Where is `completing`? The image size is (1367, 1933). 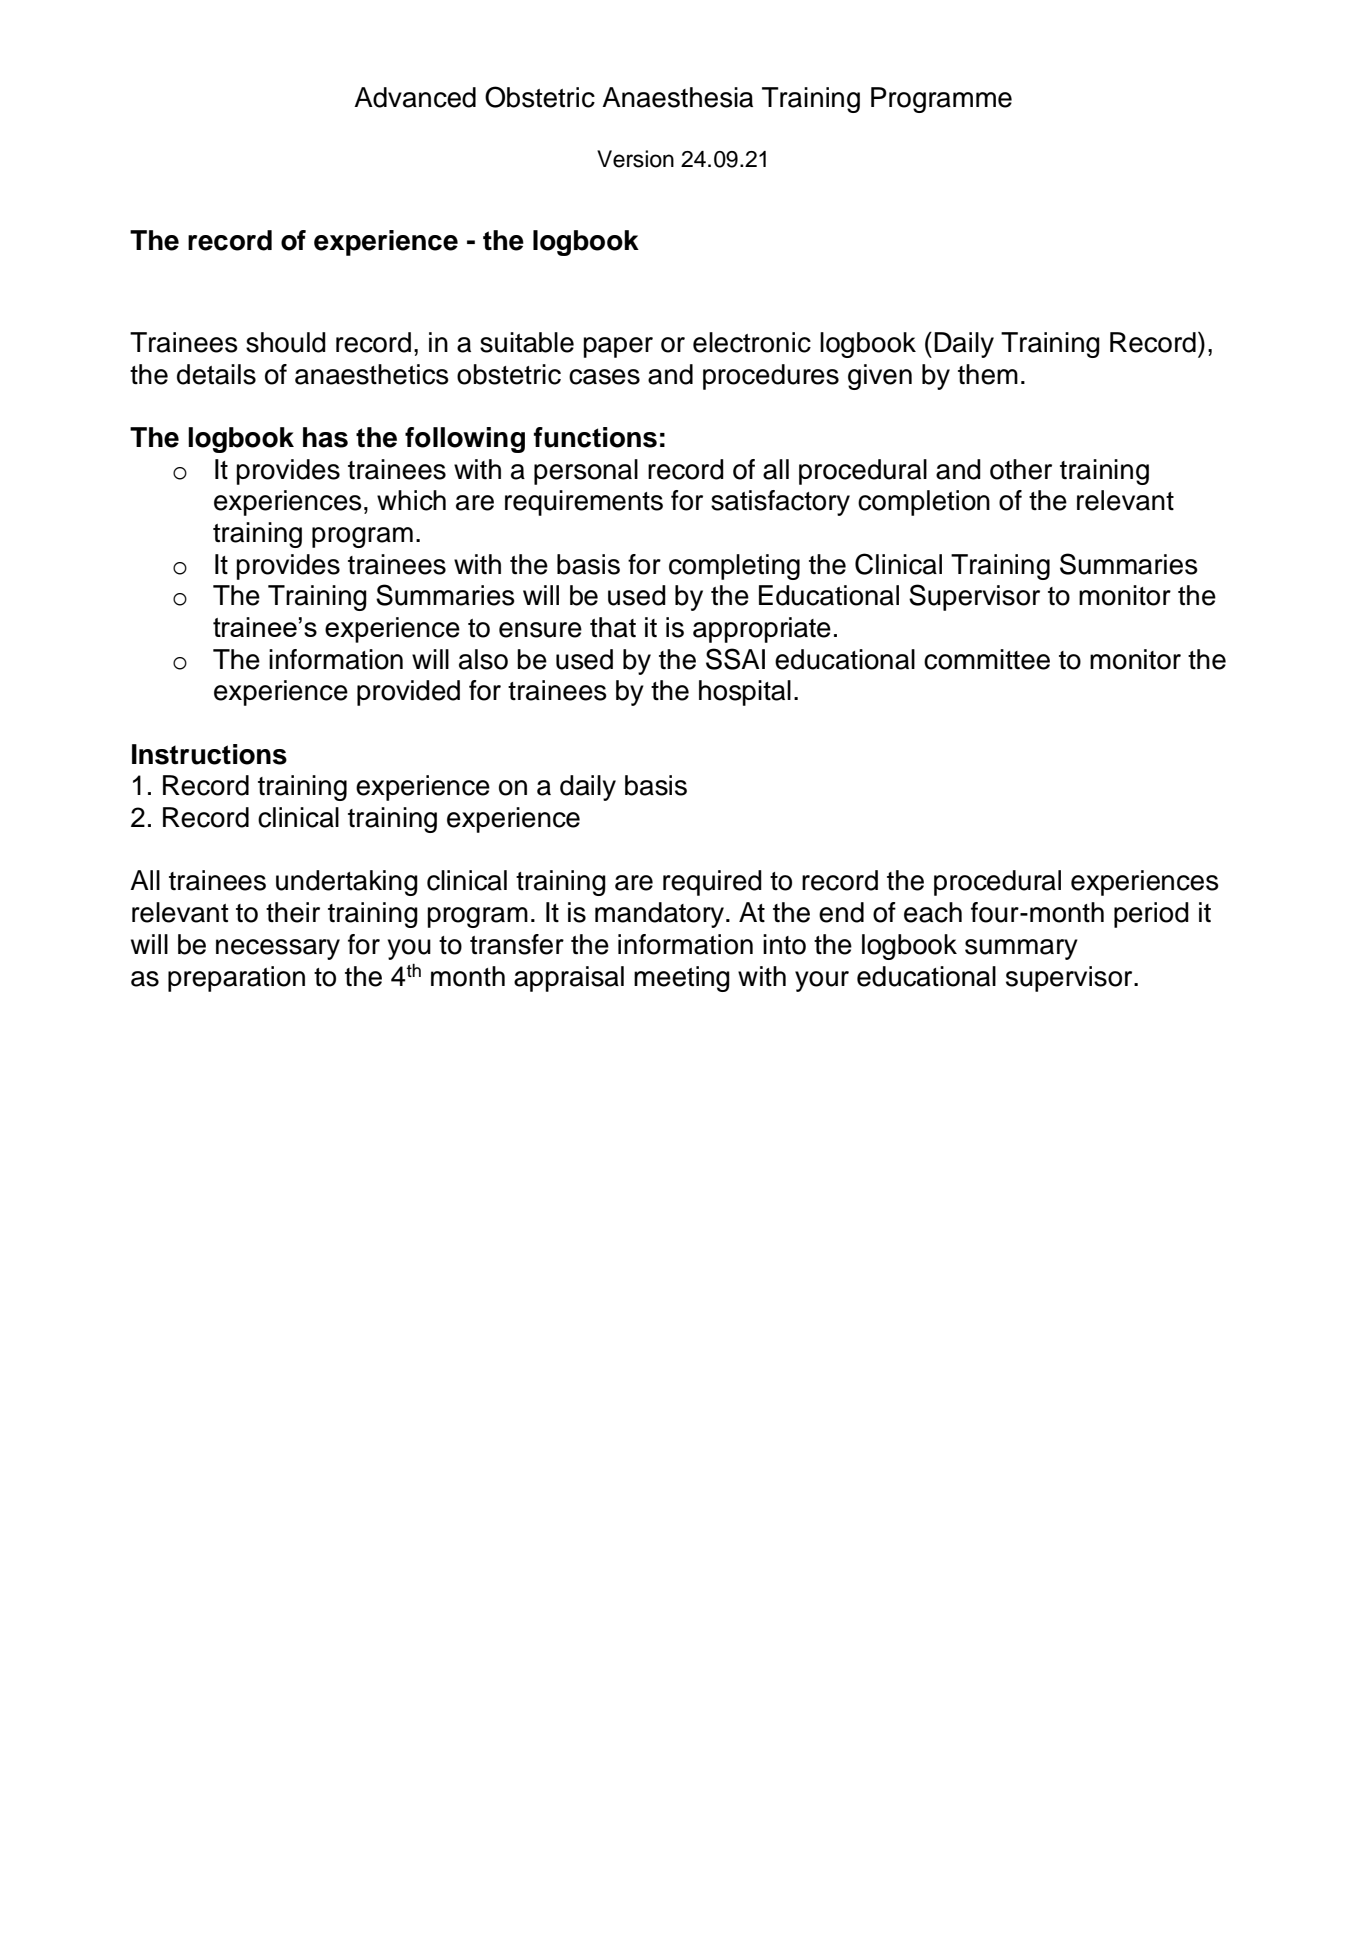 completing is located at coordinates (734, 567).
